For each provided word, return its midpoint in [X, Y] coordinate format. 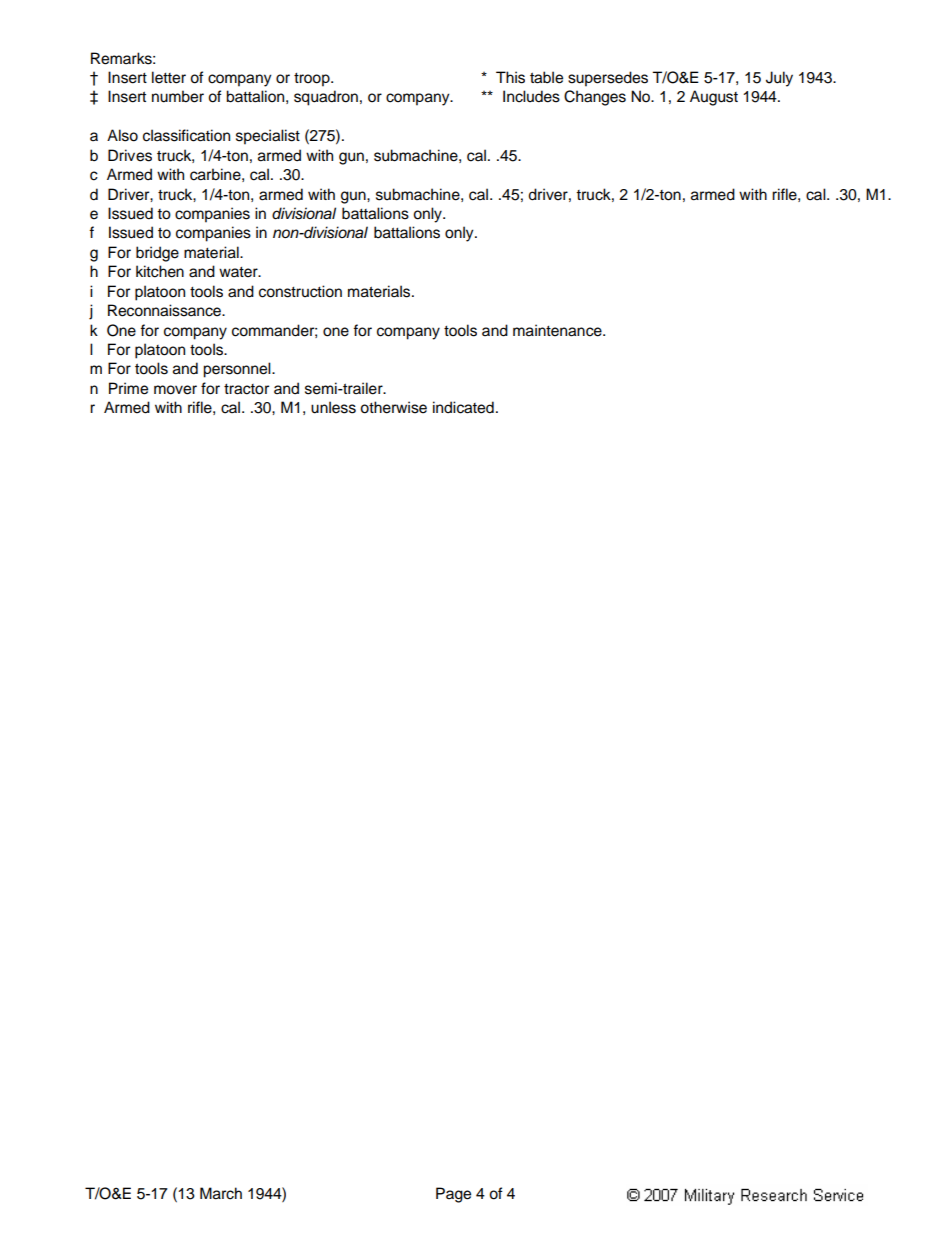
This [510, 77]
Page [453, 1195]
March [221, 1193]
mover [175, 390]
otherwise [393, 407]
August [714, 98]
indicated [463, 407]
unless [333, 407]
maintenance [558, 330]
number [178, 96]
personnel [238, 370]
